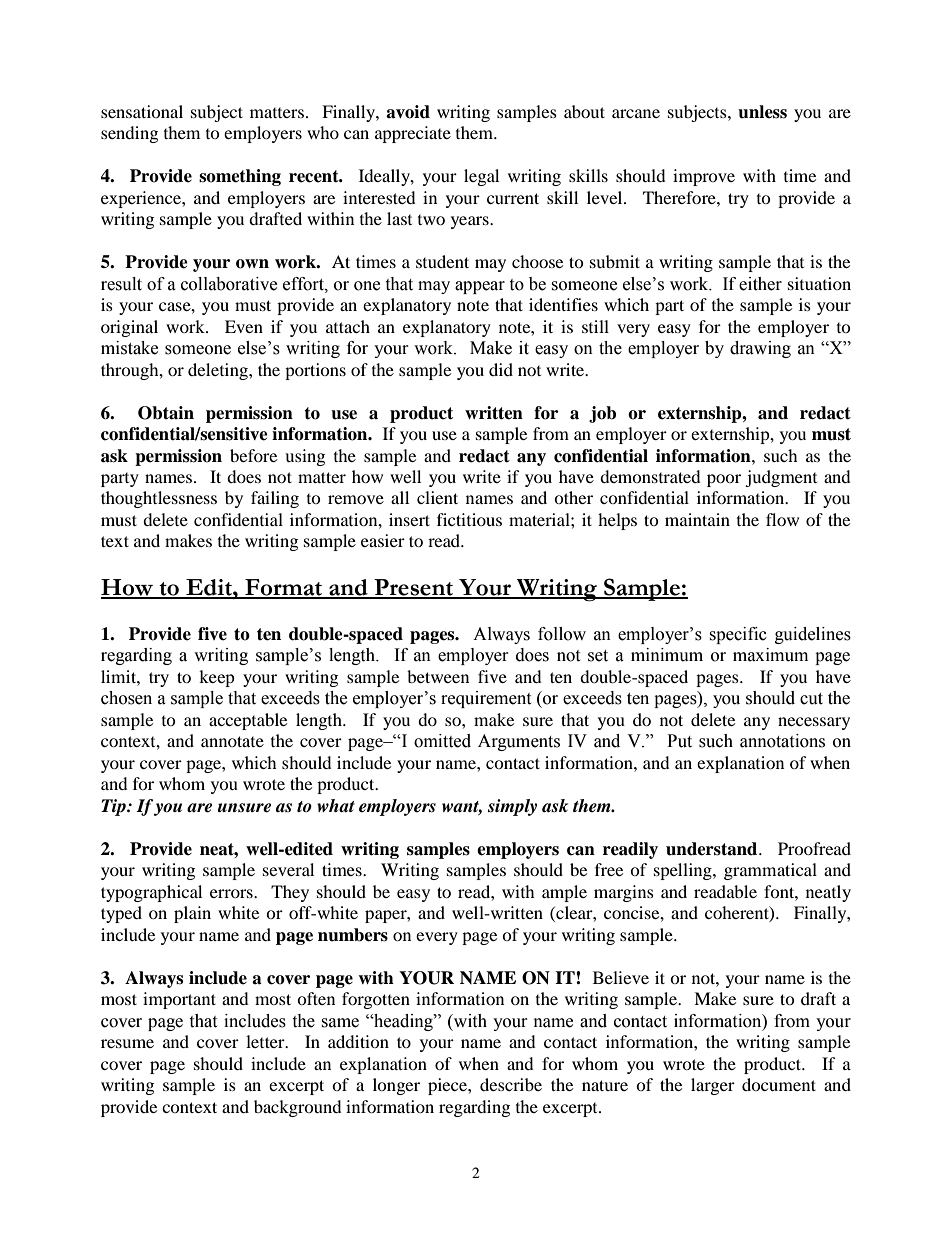  Describe the element at coordinates (266, 1041) in the screenshot. I see `letter` at that location.
